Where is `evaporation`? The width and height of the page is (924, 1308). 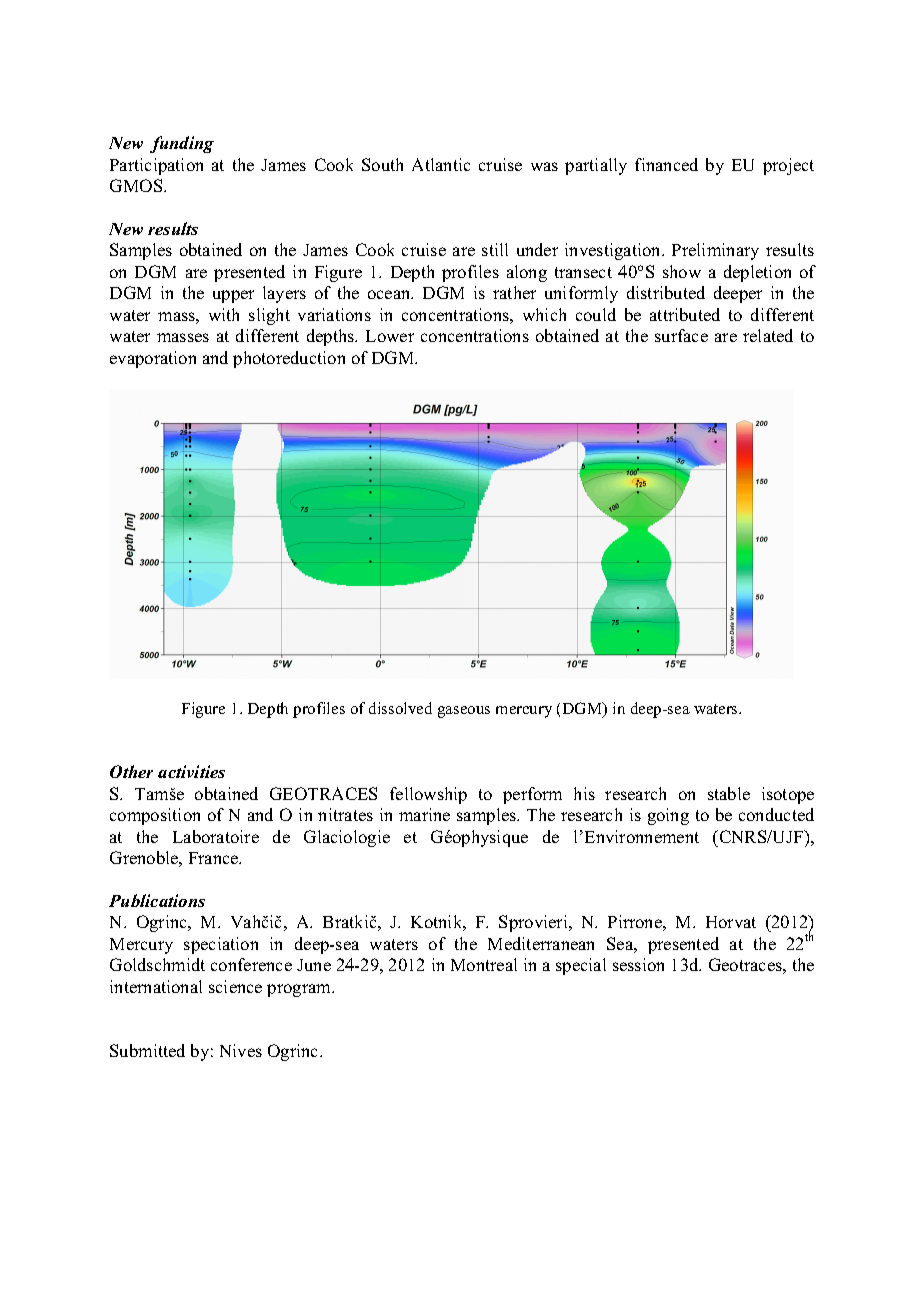 evaporation is located at coordinates (153, 359).
